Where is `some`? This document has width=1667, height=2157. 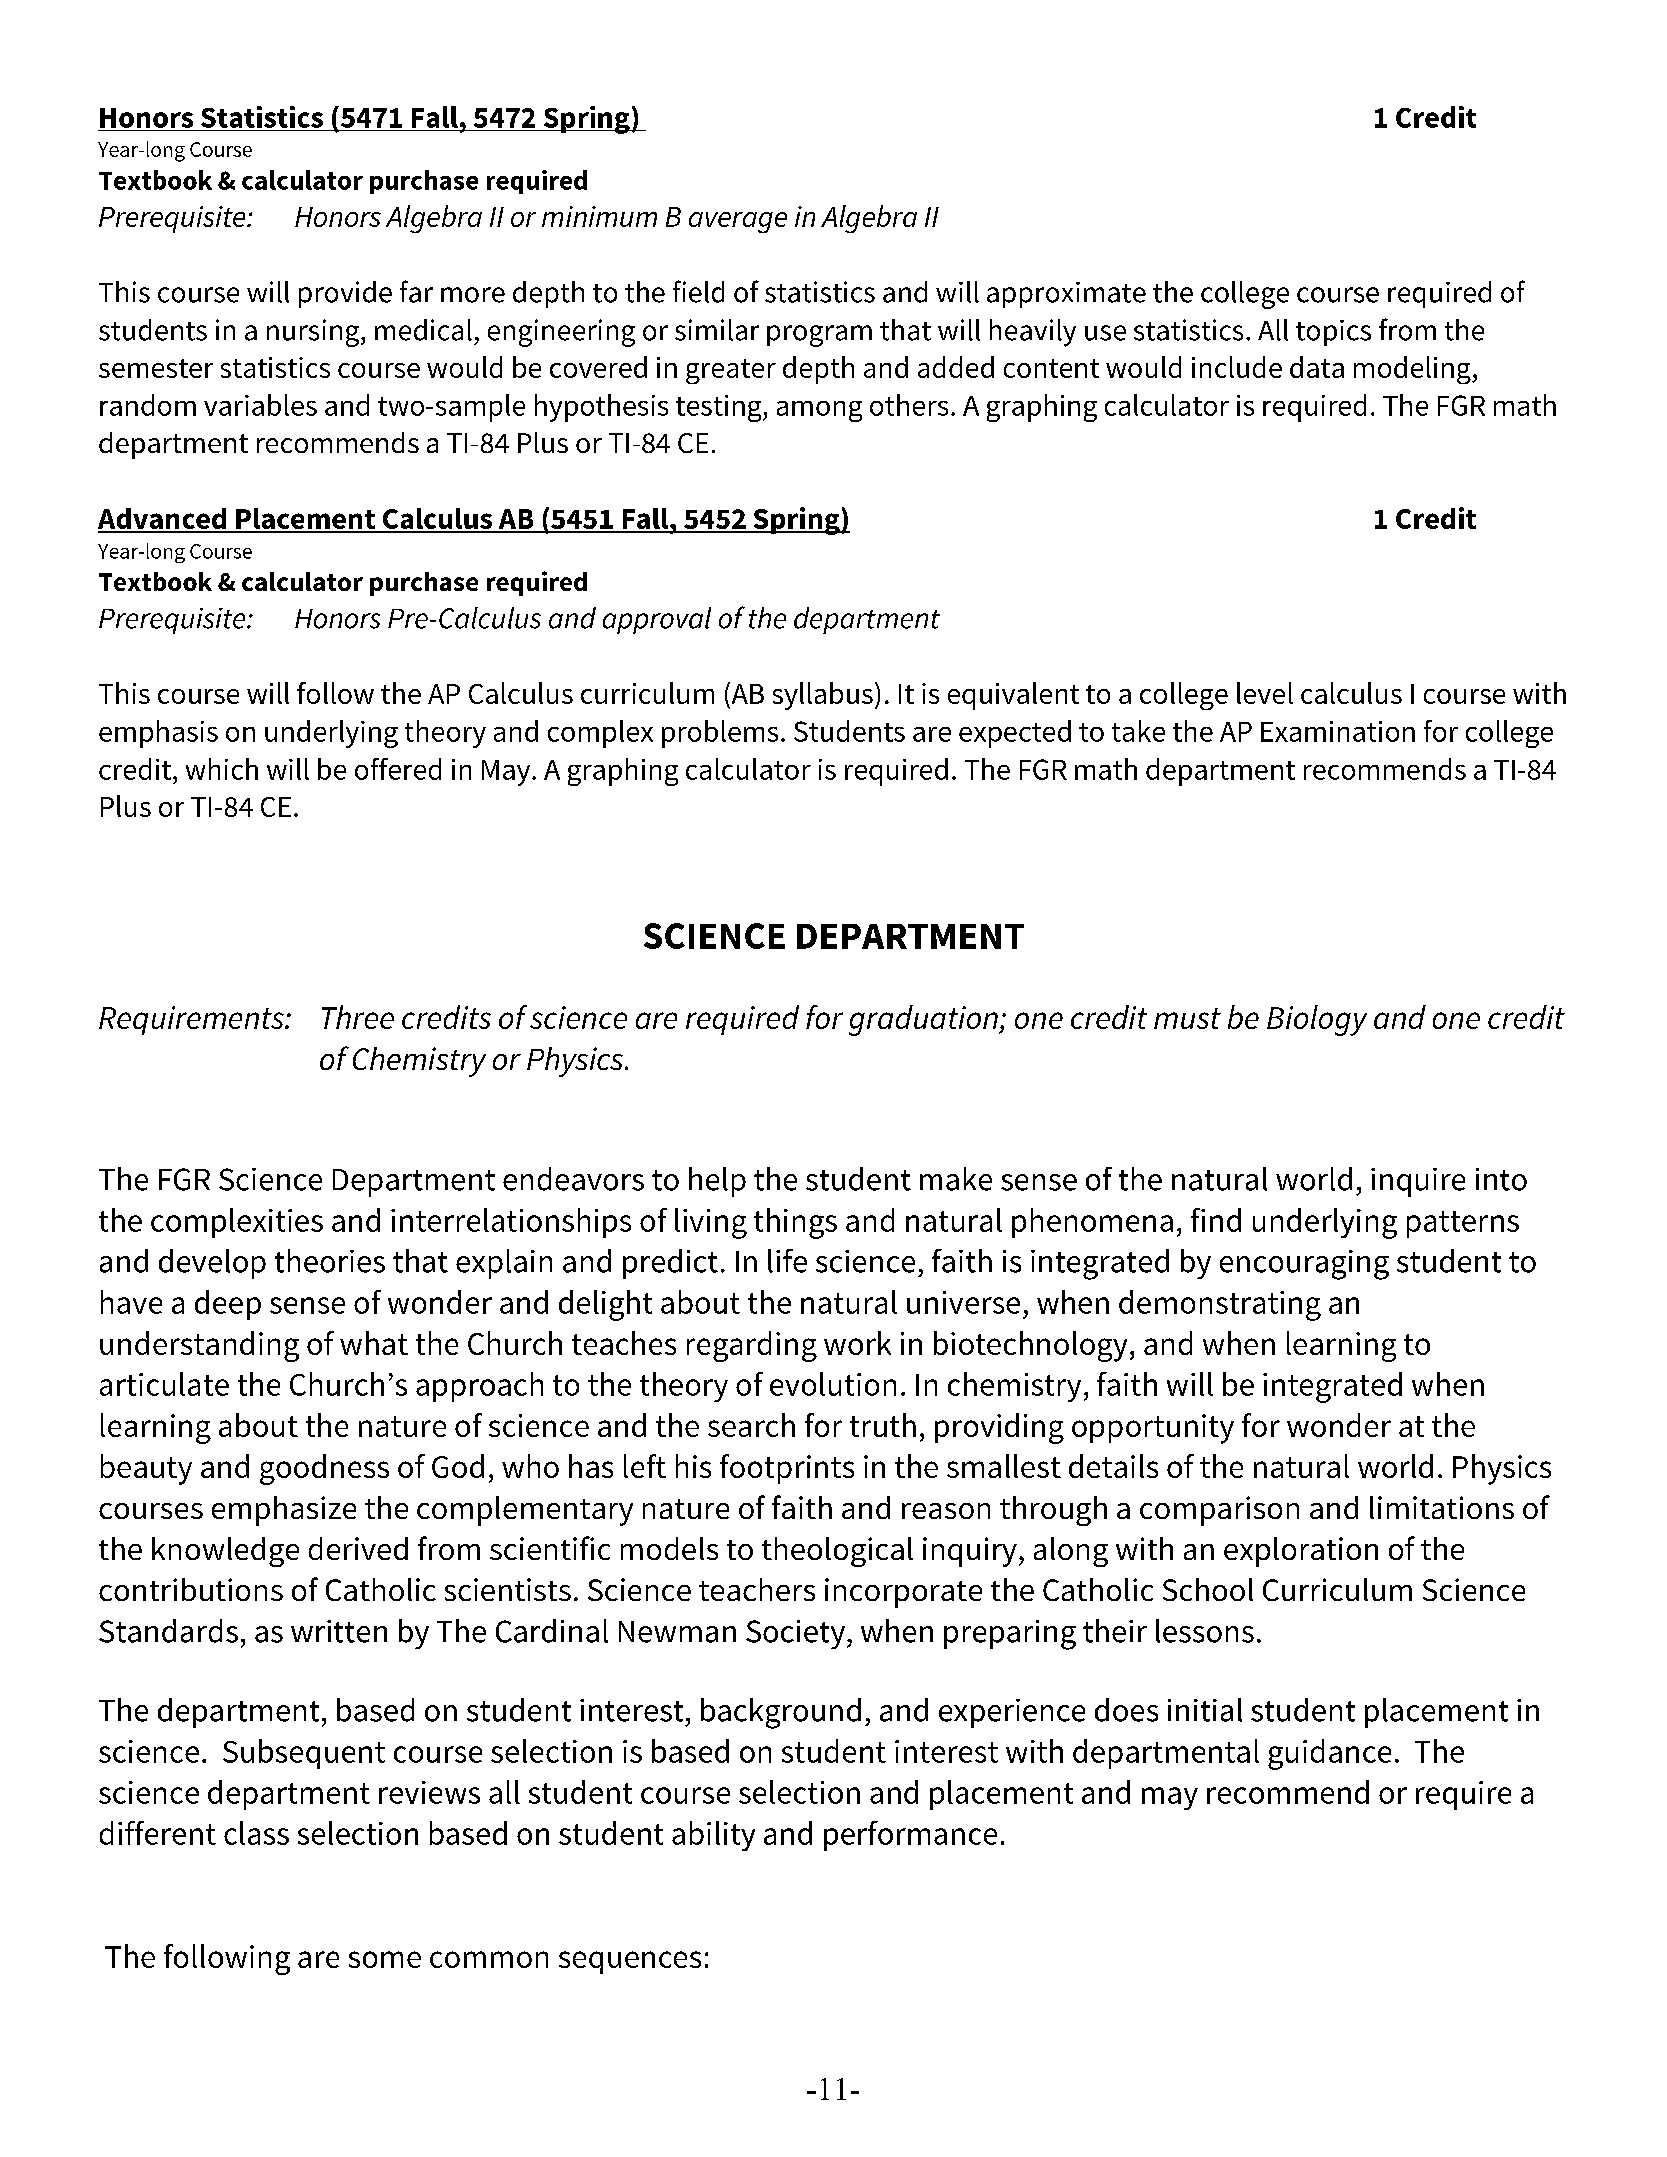 some is located at coordinates (385, 1959).
